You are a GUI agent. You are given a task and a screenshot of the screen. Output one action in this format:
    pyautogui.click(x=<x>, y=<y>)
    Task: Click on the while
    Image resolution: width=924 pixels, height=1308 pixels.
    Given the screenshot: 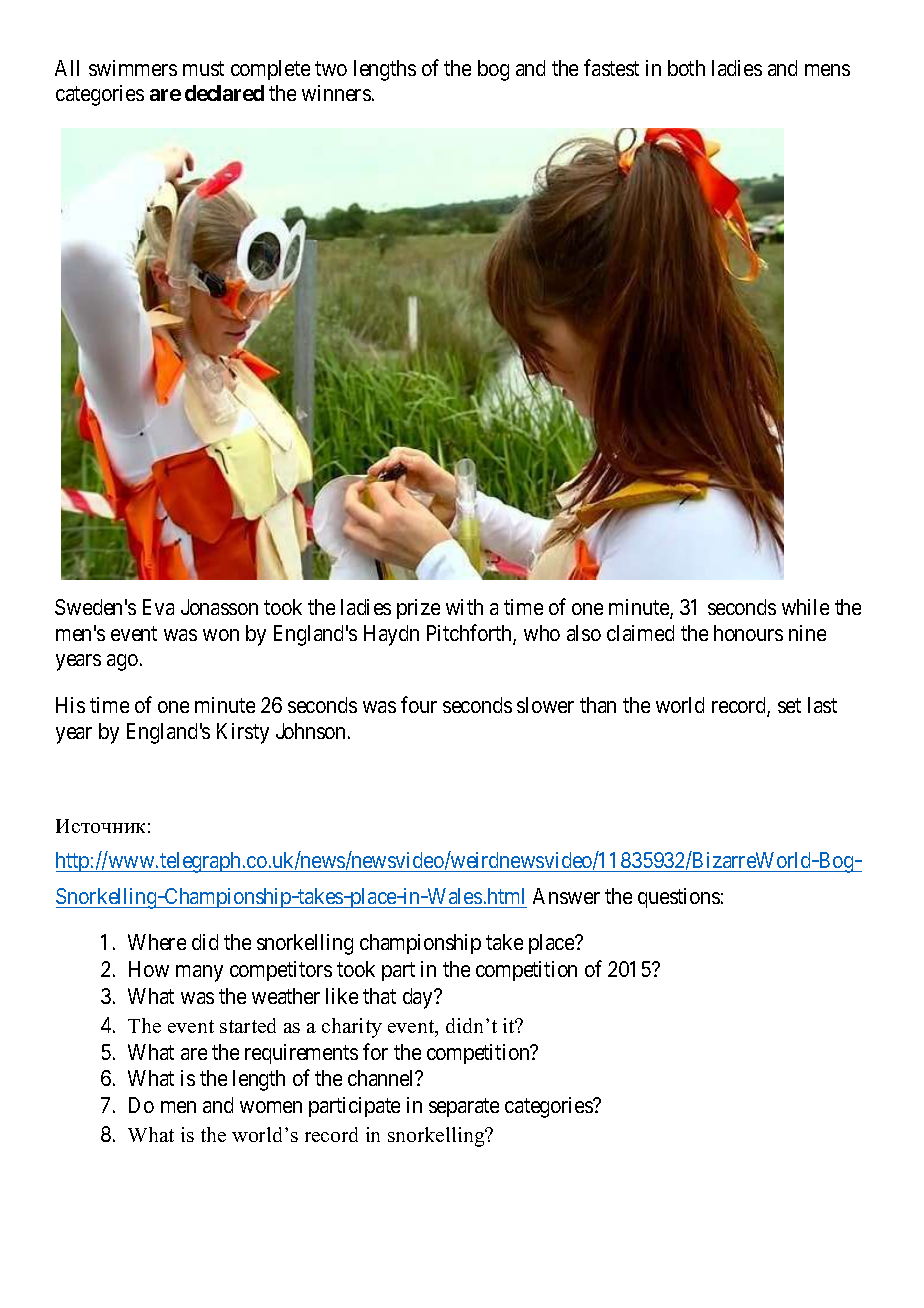 What is the action you would take?
    pyautogui.click(x=805, y=607)
